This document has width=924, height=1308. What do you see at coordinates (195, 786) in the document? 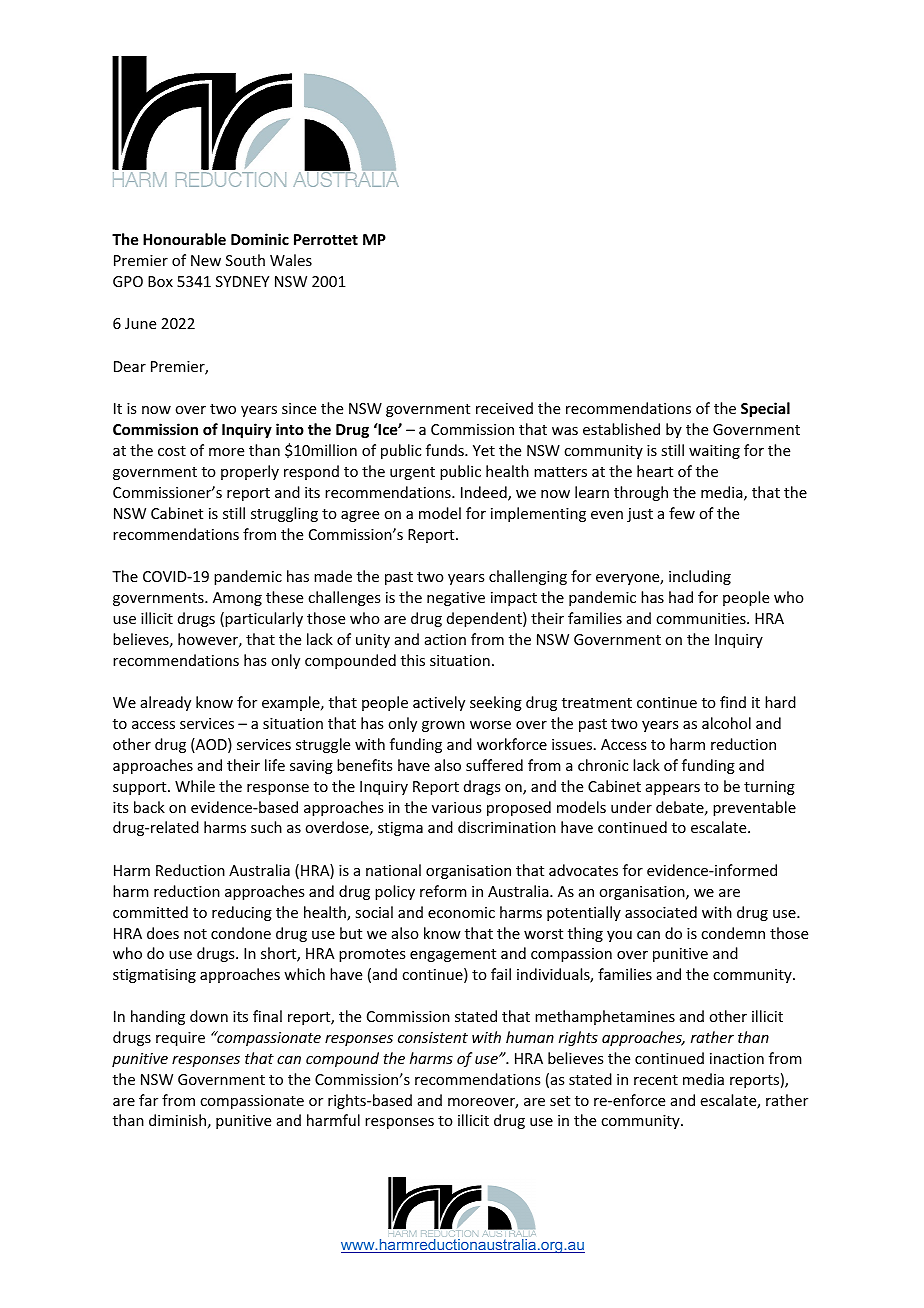
I see `While` at bounding box center [195, 786].
